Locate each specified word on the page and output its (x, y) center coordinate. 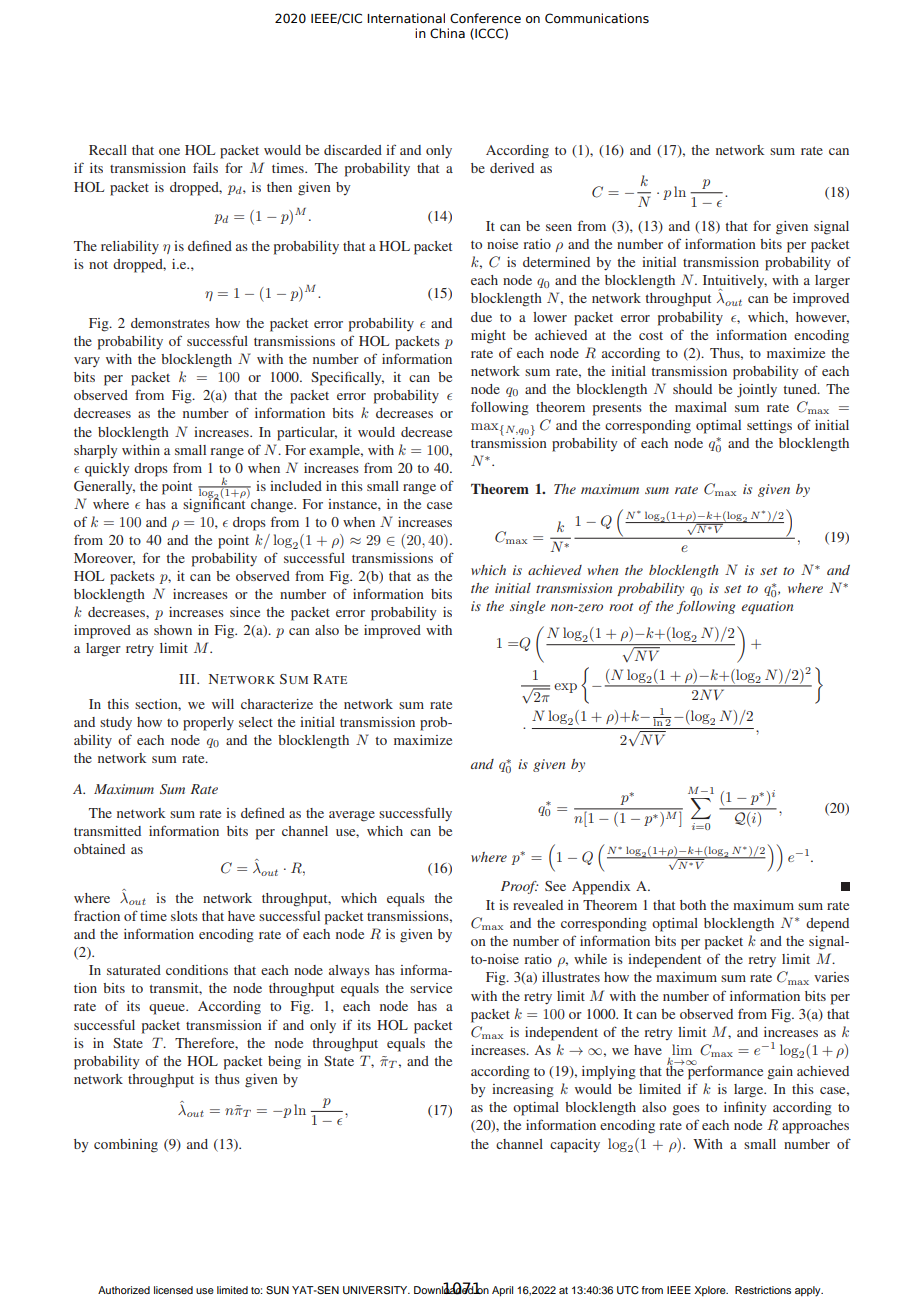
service (431, 988)
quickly (107, 470)
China (447, 33)
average (352, 816)
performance (725, 1072)
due (481, 317)
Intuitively (735, 283)
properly (208, 724)
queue (168, 1009)
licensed (173, 1290)
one (169, 151)
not (98, 265)
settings (769, 427)
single (528, 607)
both (693, 905)
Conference (485, 18)
